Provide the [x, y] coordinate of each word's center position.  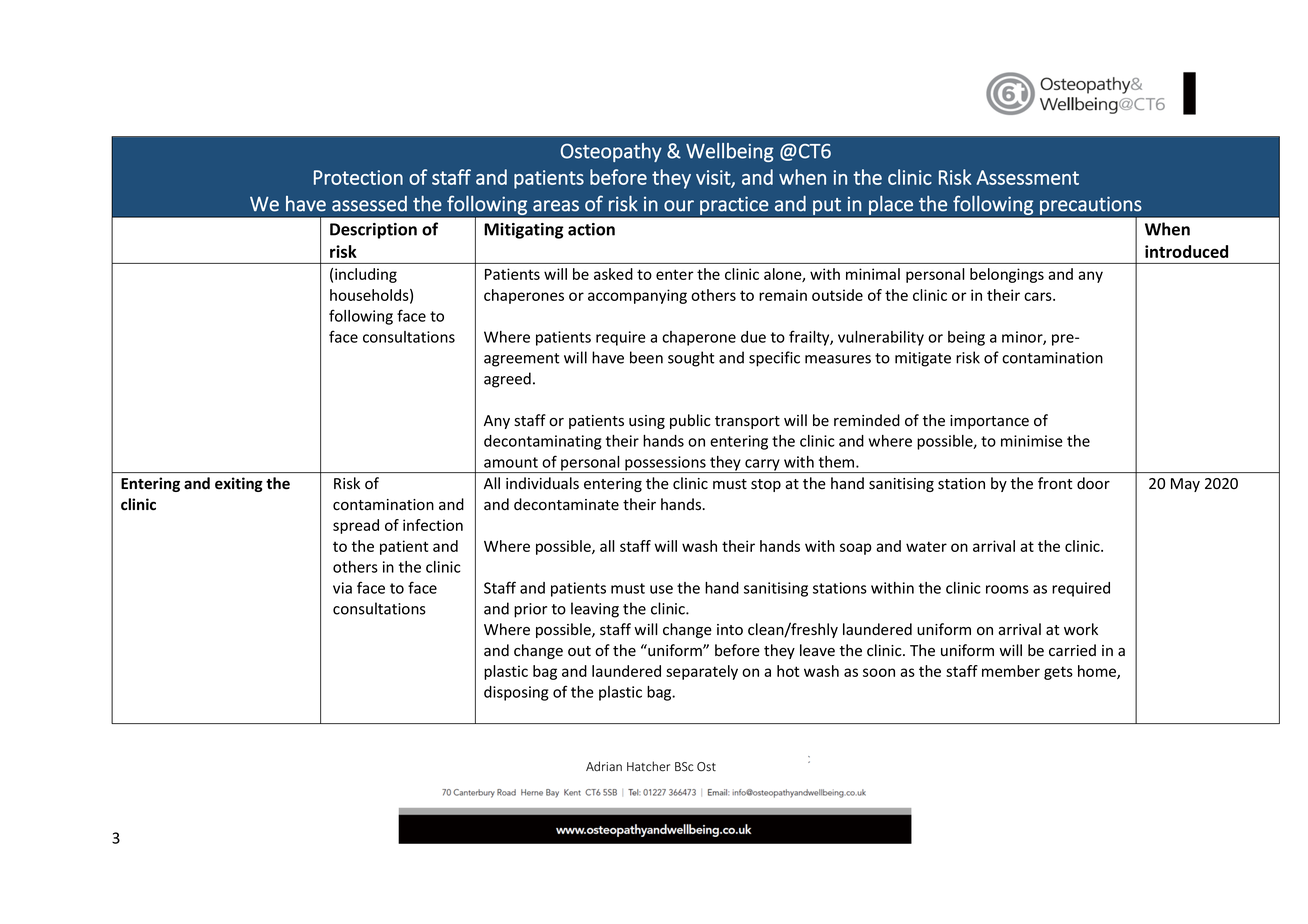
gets [1058, 673]
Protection [358, 177]
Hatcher [648, 766]
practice [734, 207]
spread [356, 526]
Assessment [1028, 177]
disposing [516, 693]
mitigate [923, 359]
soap [856, 549]
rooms [1007, 589]
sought [691, 359]
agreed [507, 380]
